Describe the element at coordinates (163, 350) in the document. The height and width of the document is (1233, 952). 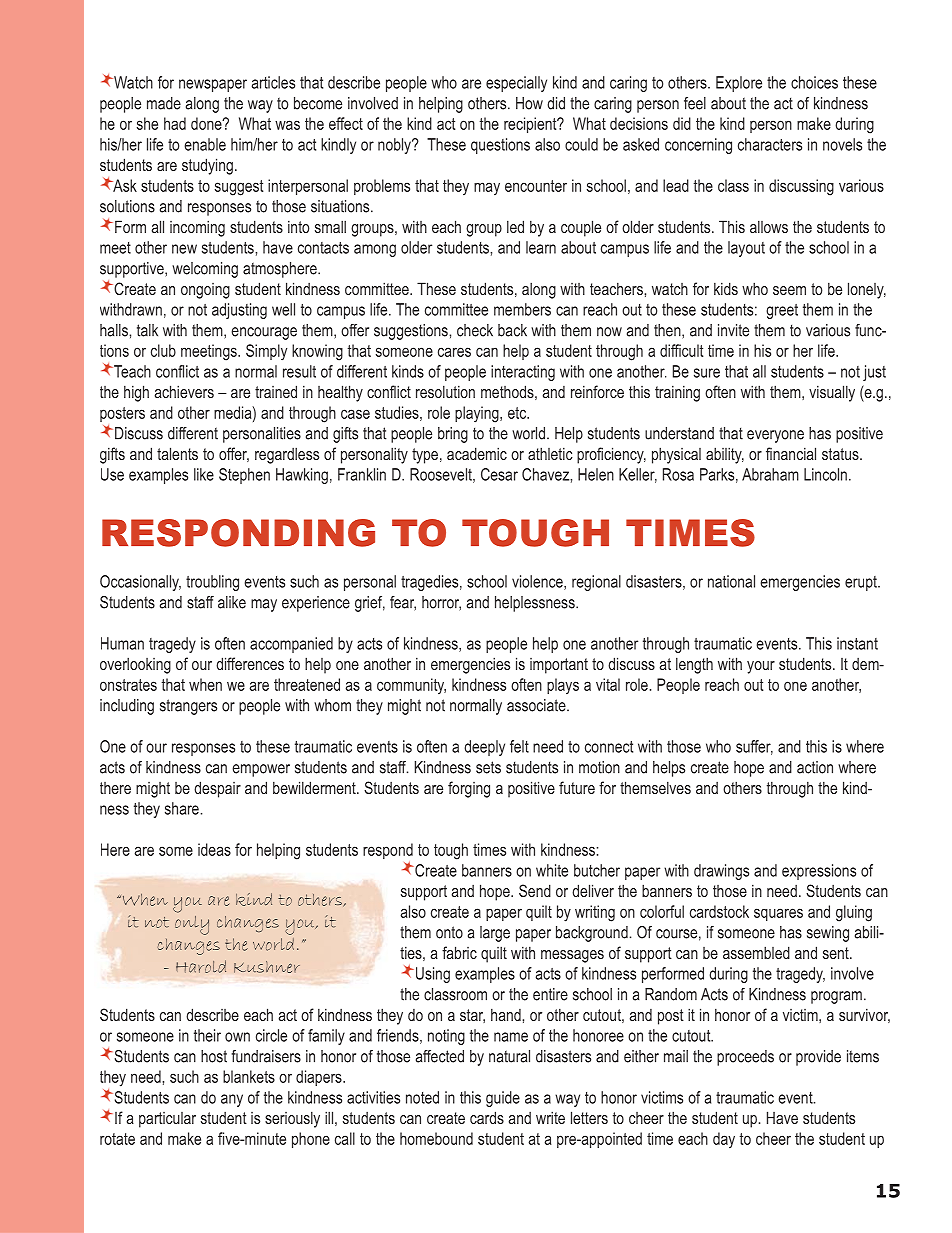
I see `club` at that location.
